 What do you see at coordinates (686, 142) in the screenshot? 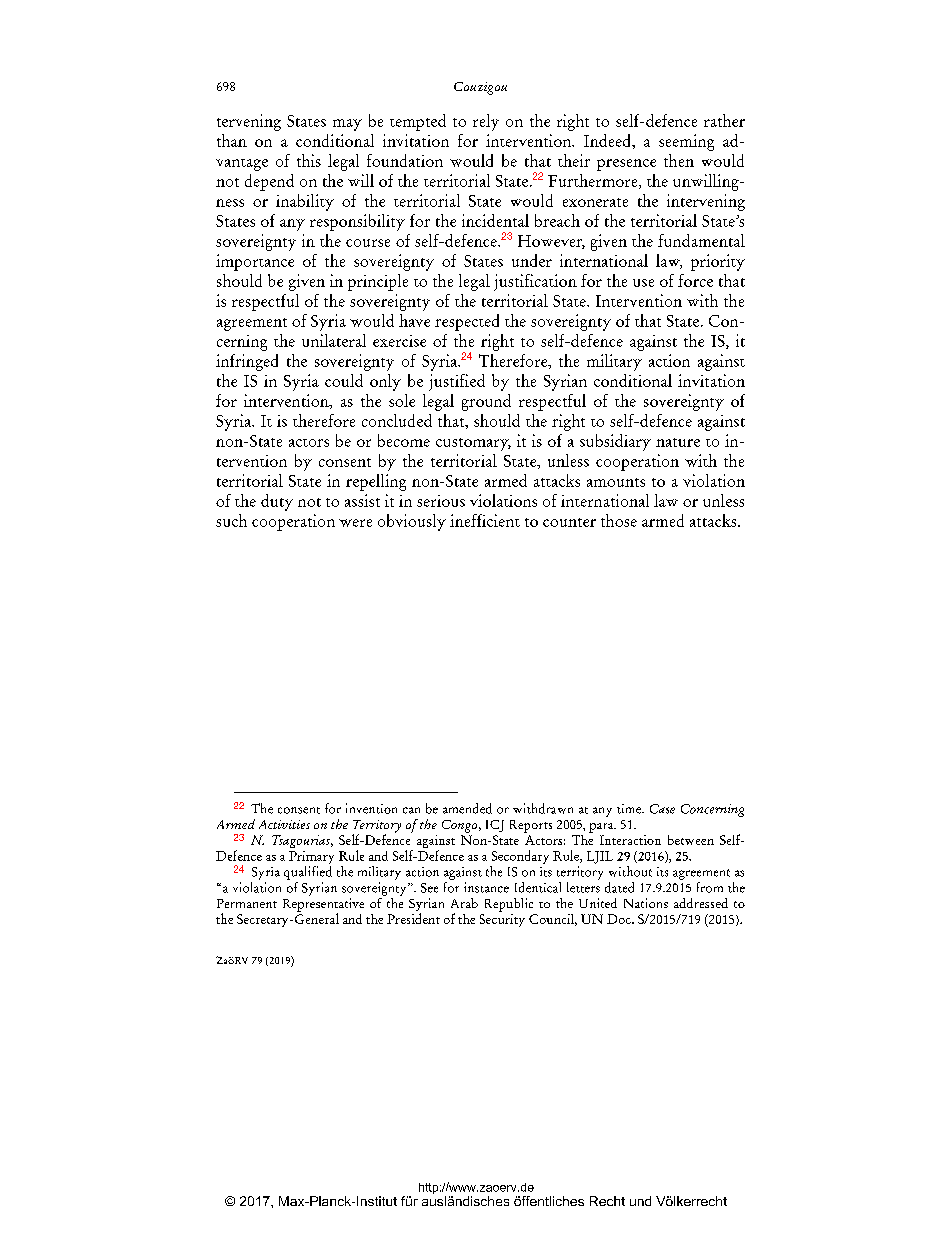
I see `seeming` at bounding box center [686, 142].
